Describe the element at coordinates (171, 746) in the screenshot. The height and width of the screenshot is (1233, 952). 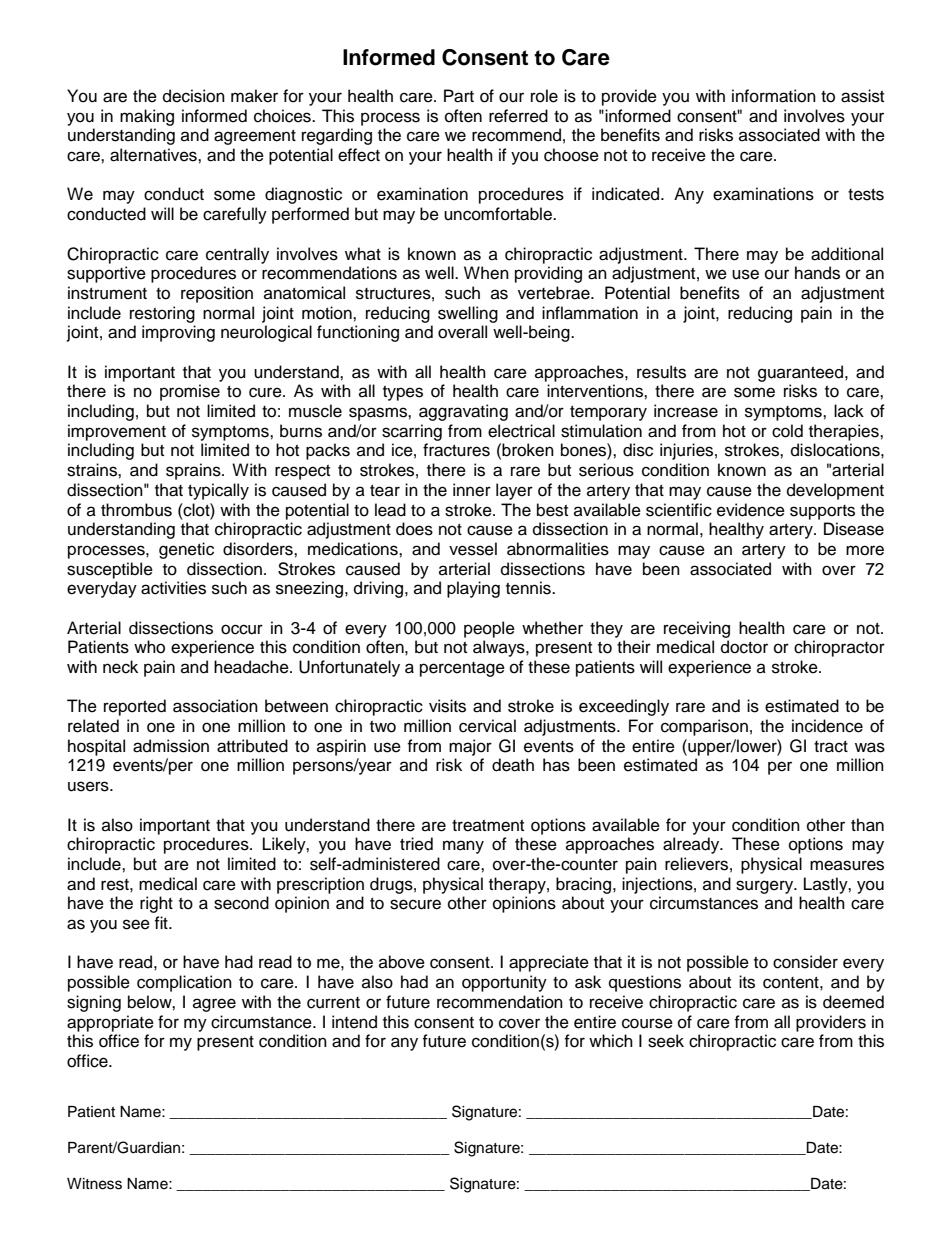
I see `admission` at that location.
